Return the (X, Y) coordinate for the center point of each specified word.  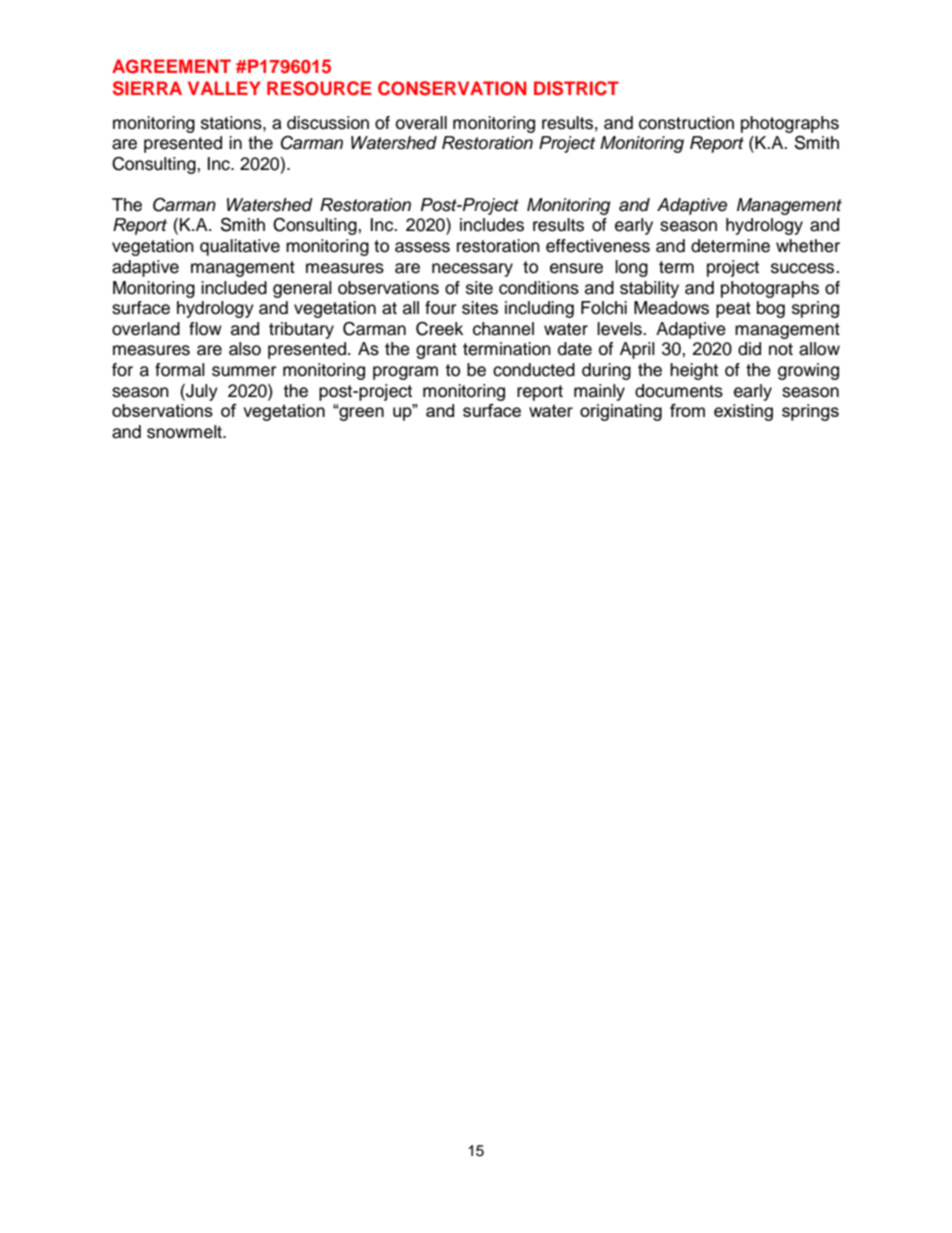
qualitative (240, 247)
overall (421, 123)
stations (232, 123)
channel (503, 329)
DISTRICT (576, 88)
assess (422, 247)
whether (808, 246)
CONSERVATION (452, 88)
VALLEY (224, 88)
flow (205, 329)
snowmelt (185, 432)
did (749, 349)
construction (686, 123)
